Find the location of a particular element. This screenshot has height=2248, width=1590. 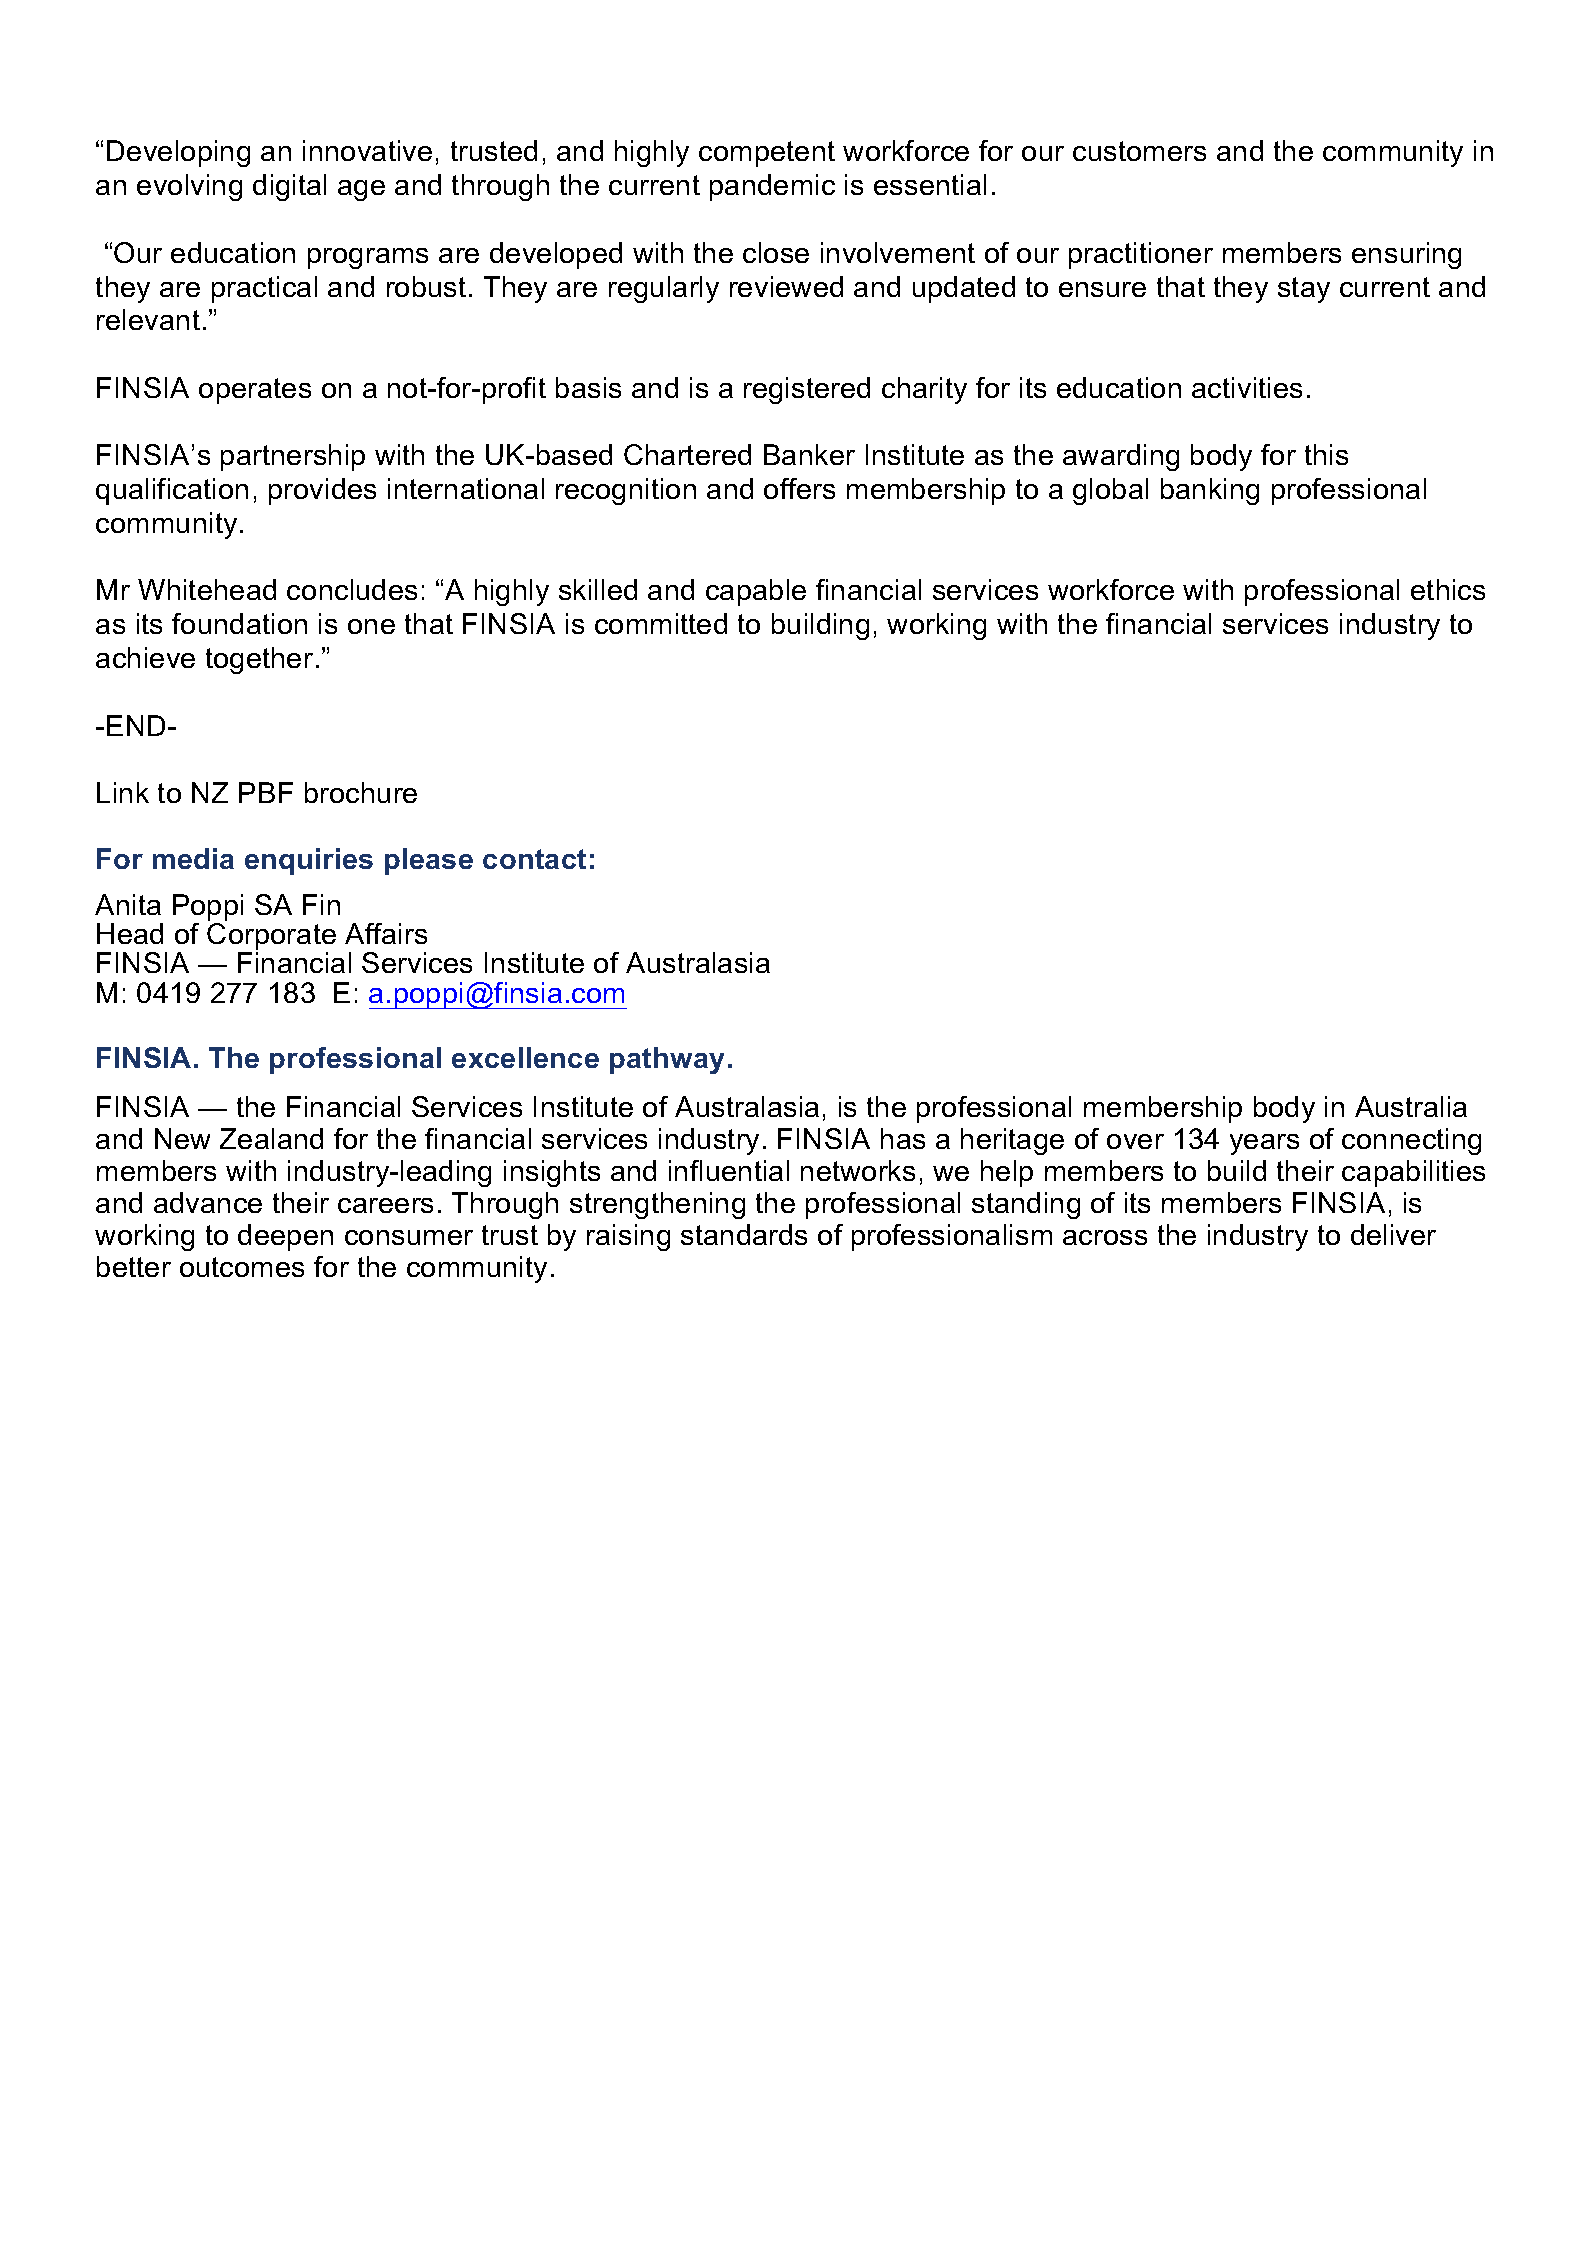

Australia is located at coordinates (1411, 1106).
